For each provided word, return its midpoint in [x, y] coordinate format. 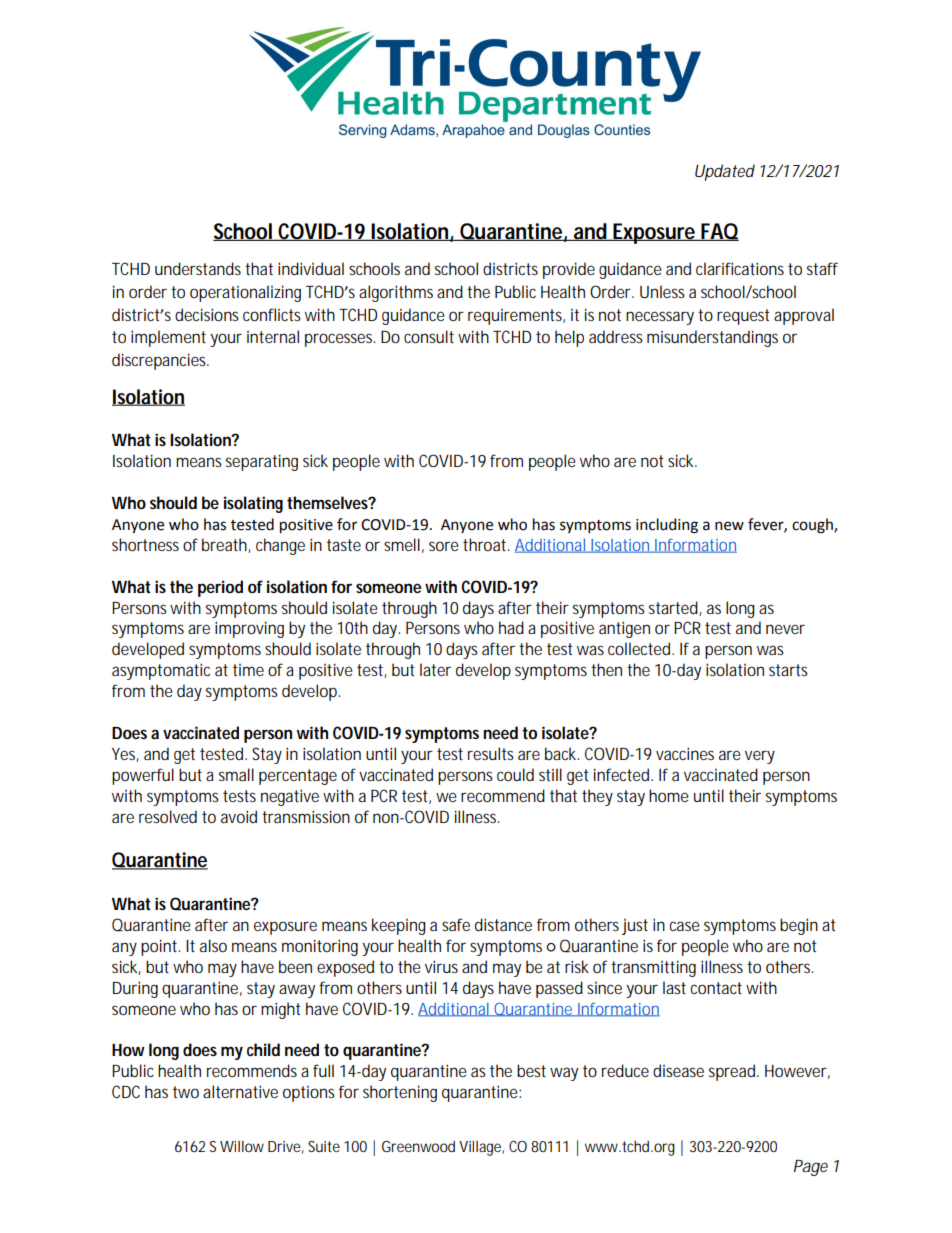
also [213, 945]
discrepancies [160, 361]
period [220, 588]
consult [429, 336]
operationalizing [245, 293]
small [236, 774]
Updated [725, 172]
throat [486, 544]
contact [718, 988]
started [675, 608]
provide [569, 270]
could [515, 774]
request [743, 317]
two [186, 1092]
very [760, 757]
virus [441, 966]
